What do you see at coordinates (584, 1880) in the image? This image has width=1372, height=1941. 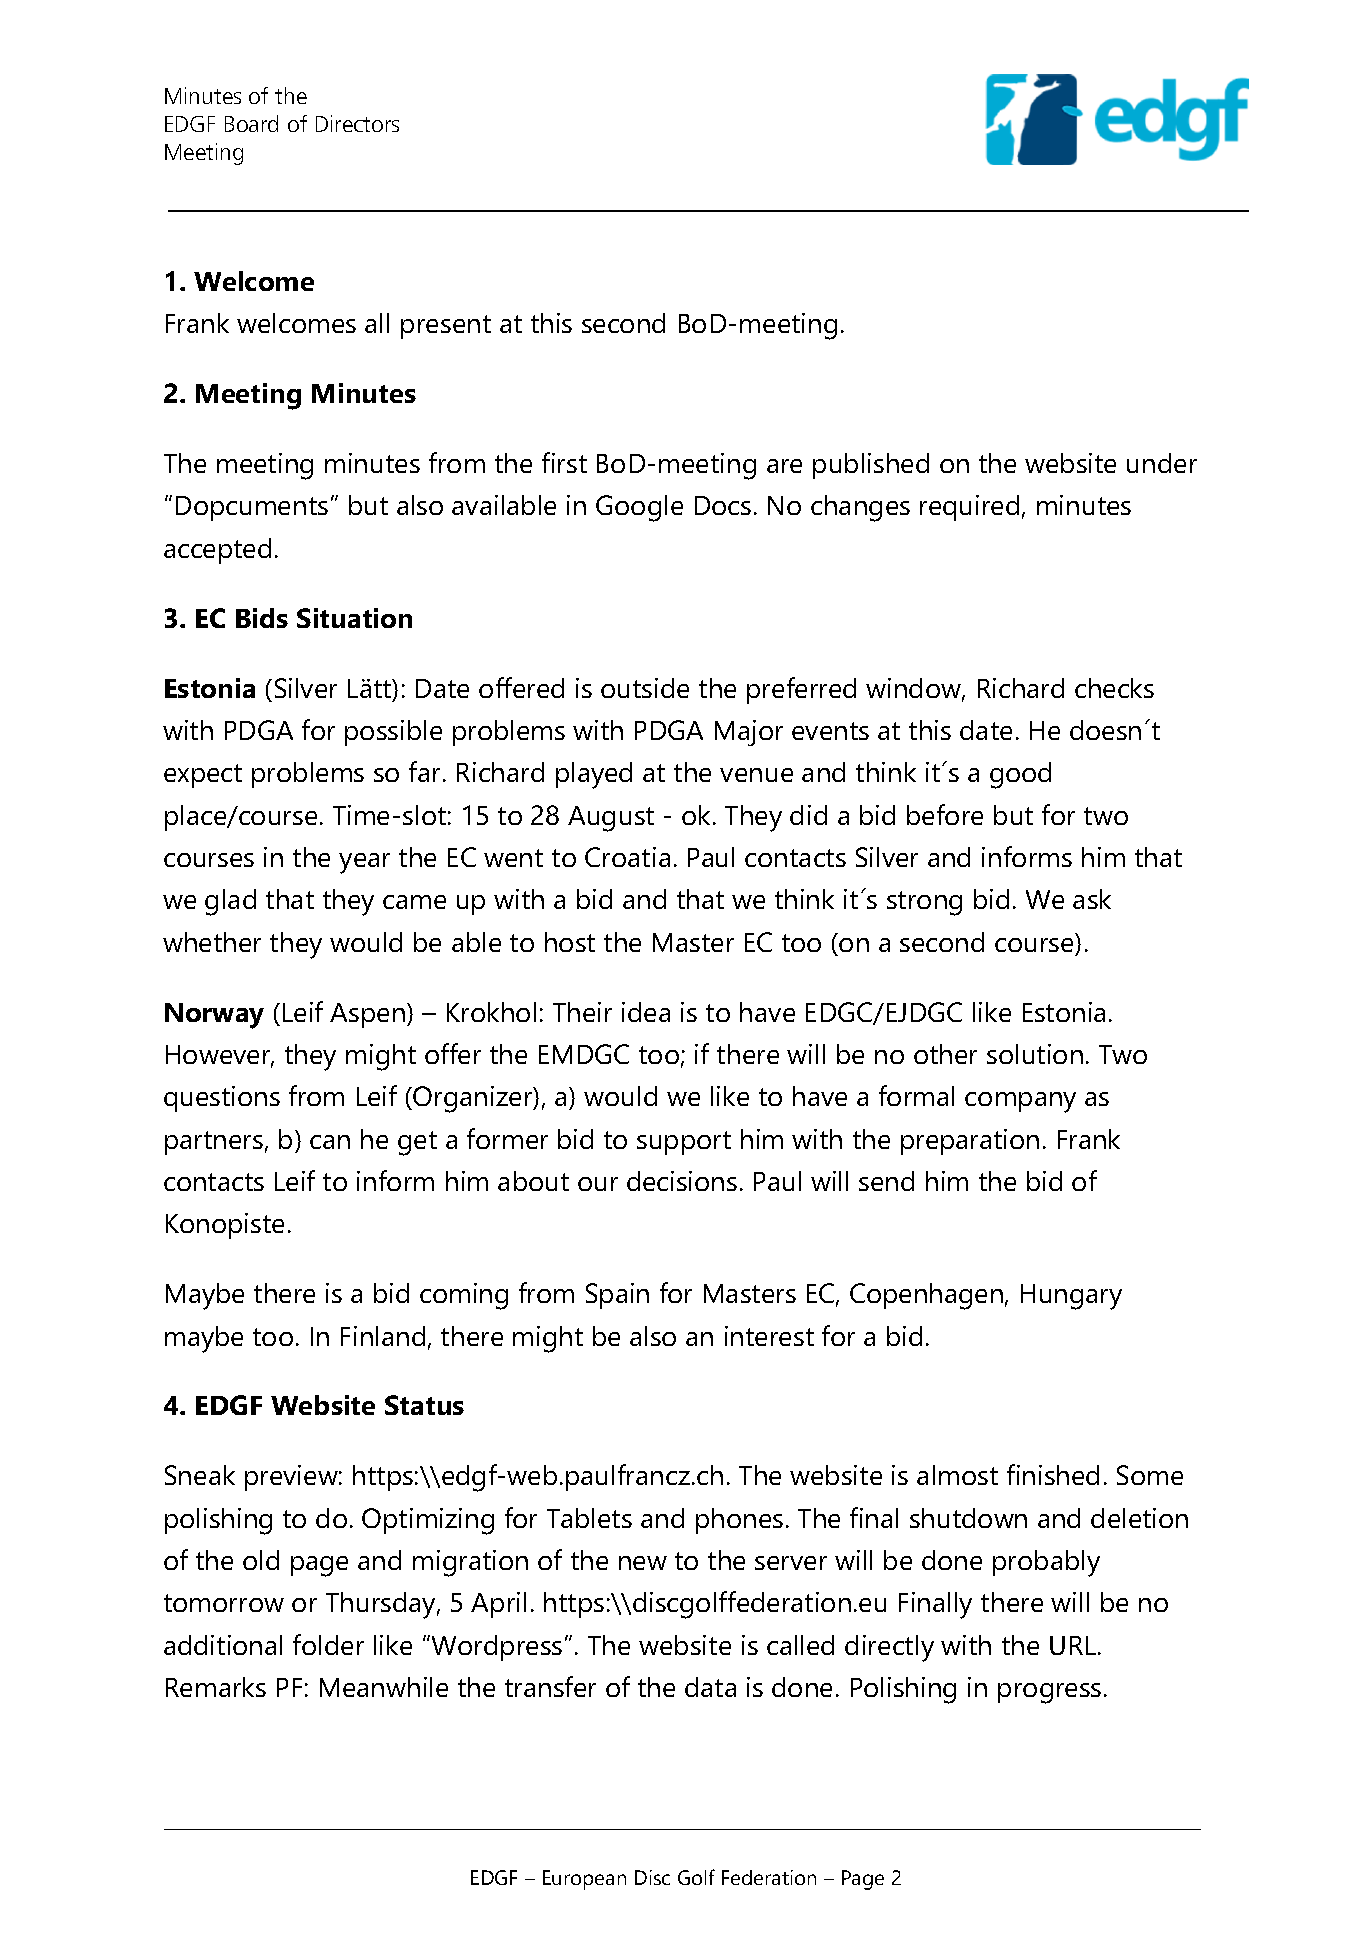 I see `European` at bounding box center [584, 1880].
